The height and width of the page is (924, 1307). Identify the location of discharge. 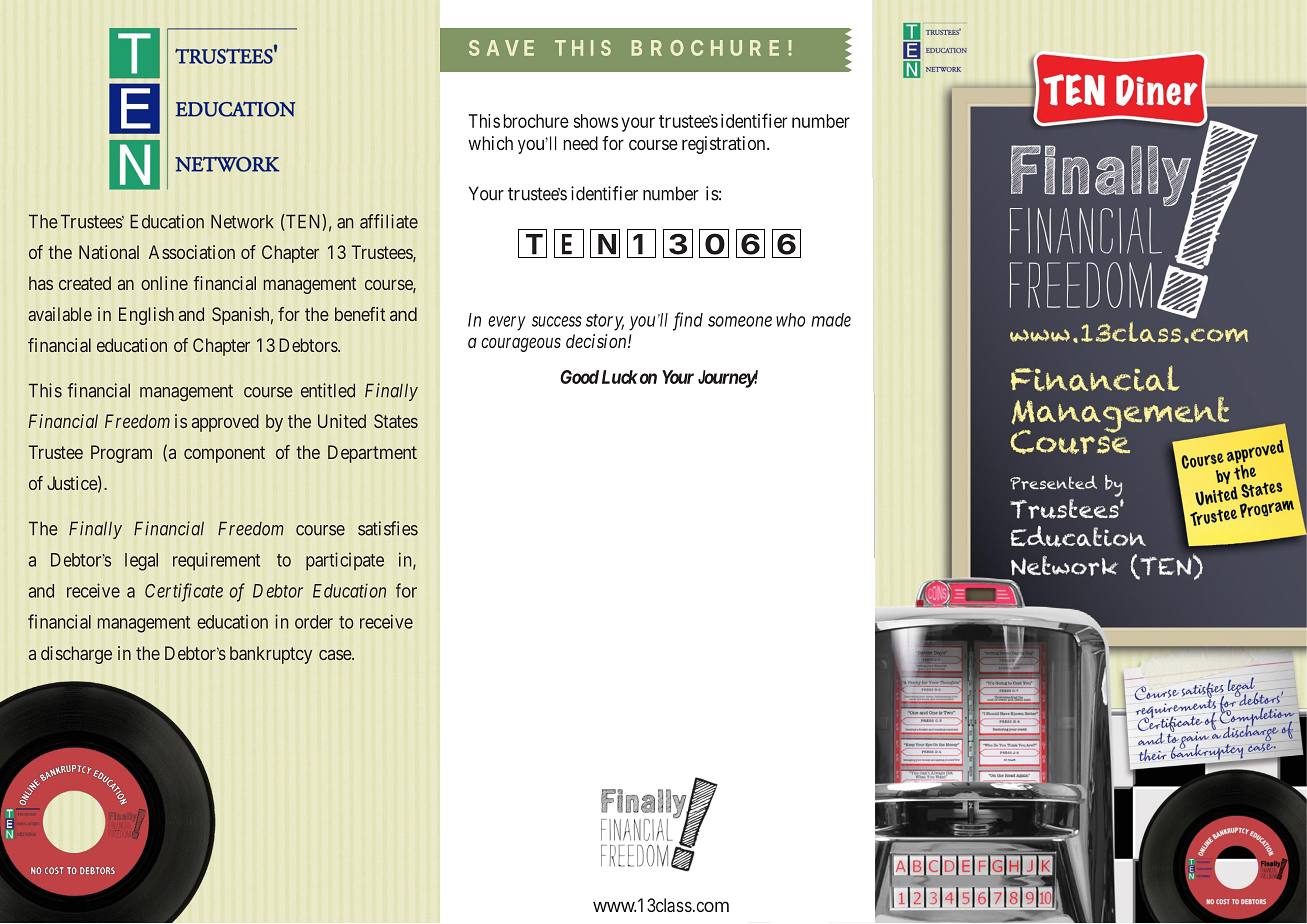
(76, 655).
